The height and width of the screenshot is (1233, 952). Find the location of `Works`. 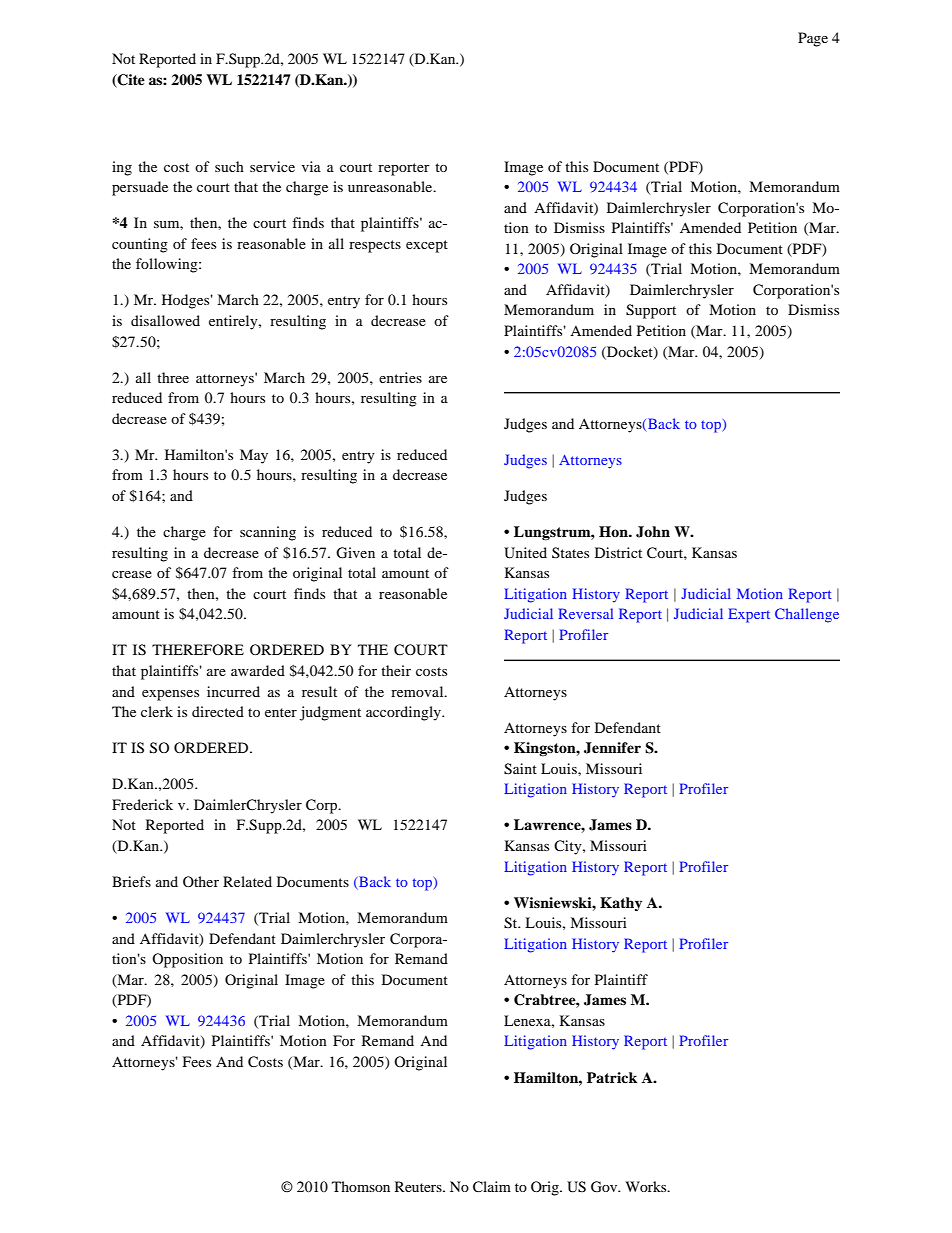

Works is located at coordinates (647, 1186).
